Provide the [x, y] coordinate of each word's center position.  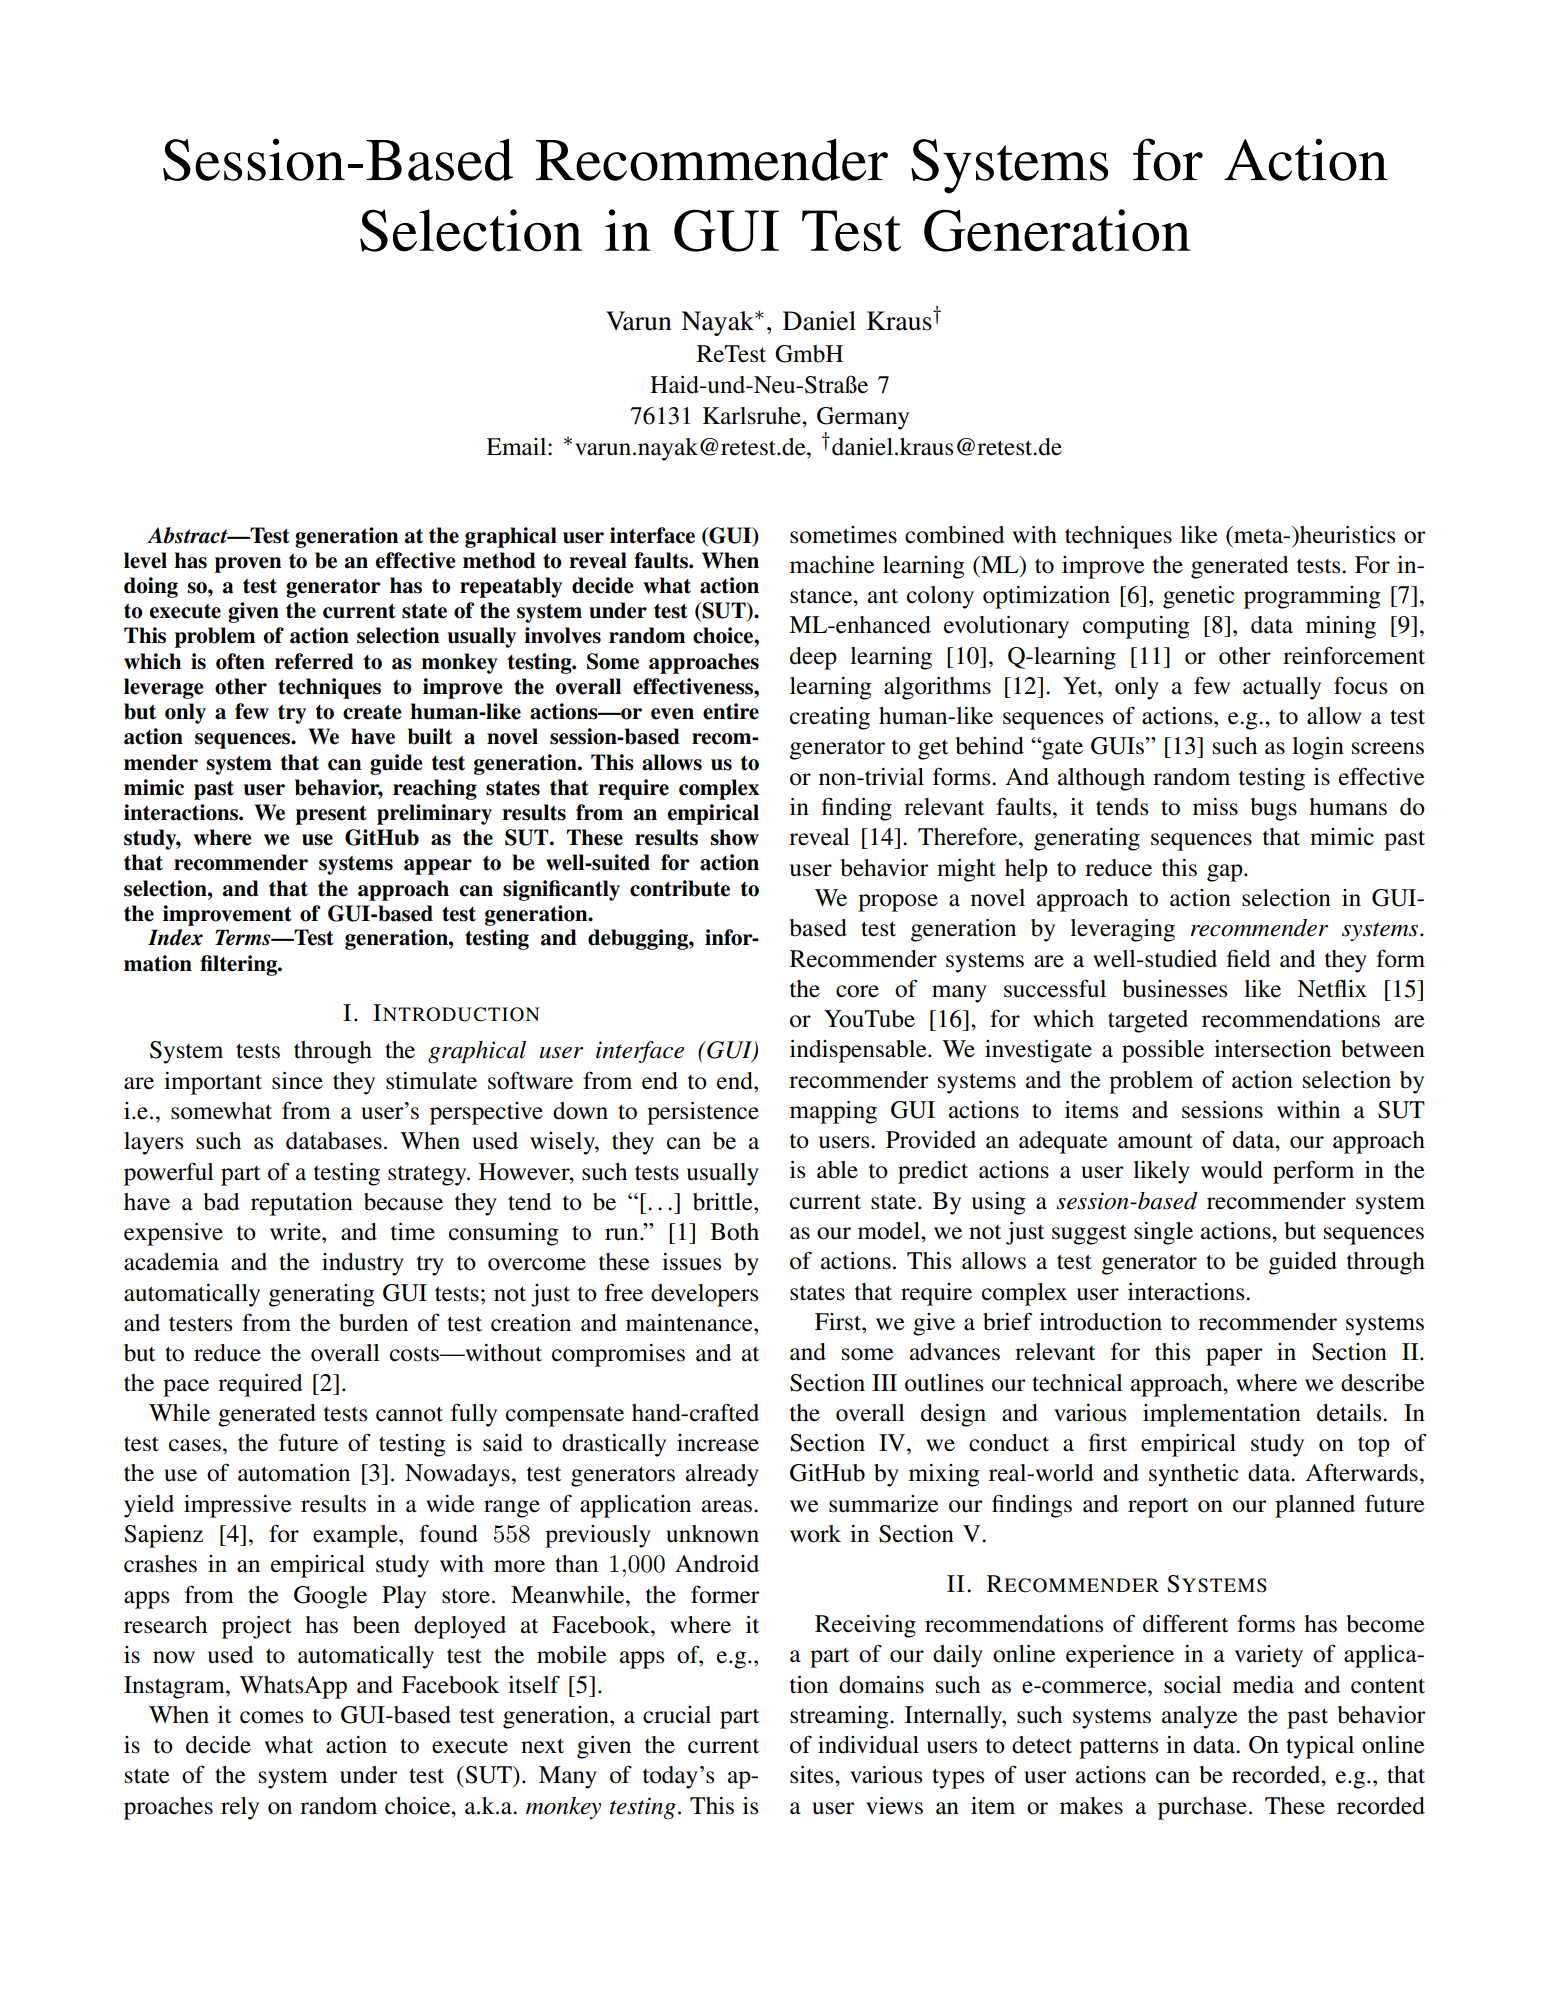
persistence [703, 1113]
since [297, 1081]
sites [813, 1775]
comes [271, 1717]
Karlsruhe [753, 416]
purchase [1202, 1808]
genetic [1199, 597]
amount [1155, 1141]
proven [248, 565]
